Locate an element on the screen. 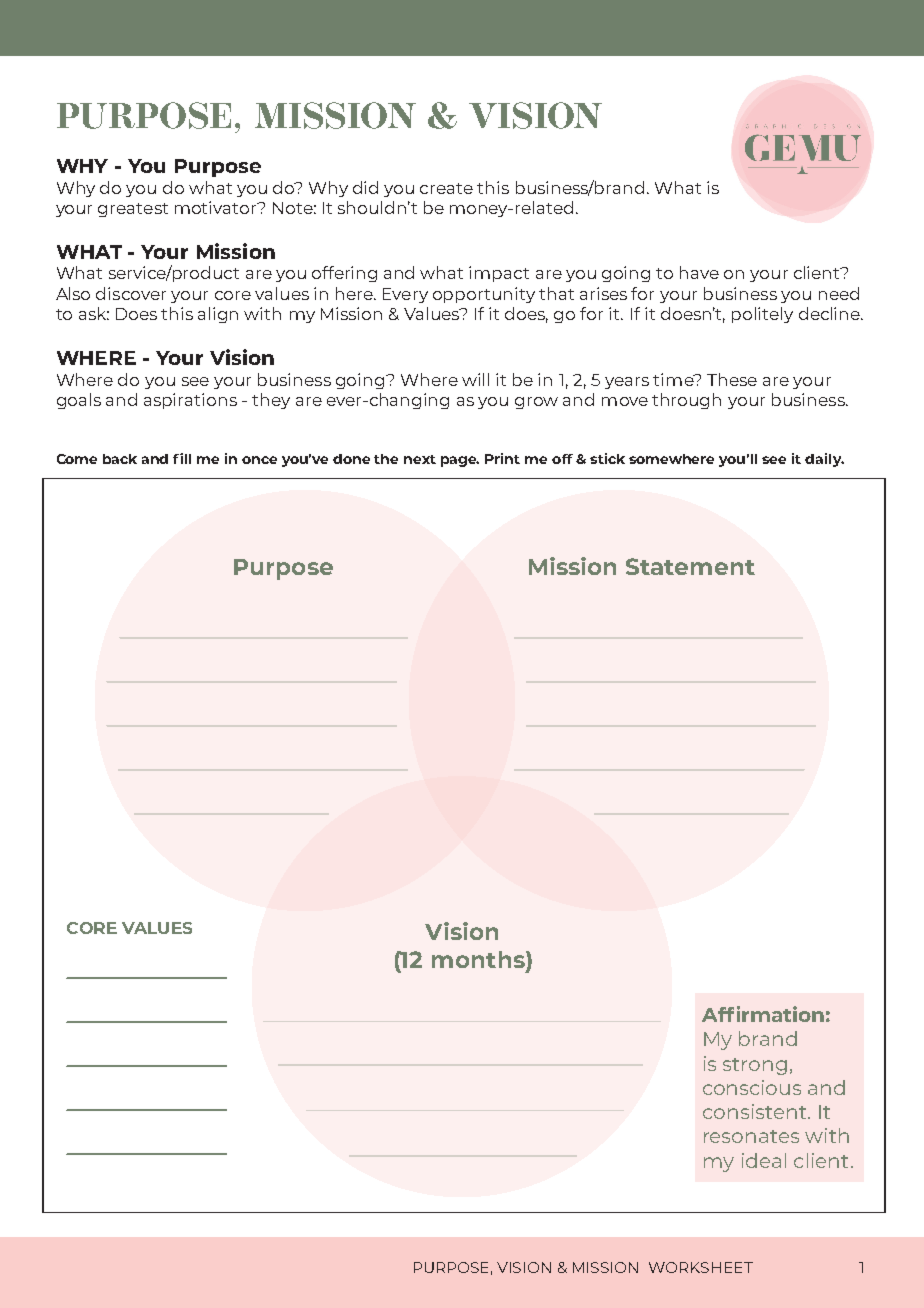 The width and height of the screenshot is (924, 1308). months is located at coordinates (479, 959).
